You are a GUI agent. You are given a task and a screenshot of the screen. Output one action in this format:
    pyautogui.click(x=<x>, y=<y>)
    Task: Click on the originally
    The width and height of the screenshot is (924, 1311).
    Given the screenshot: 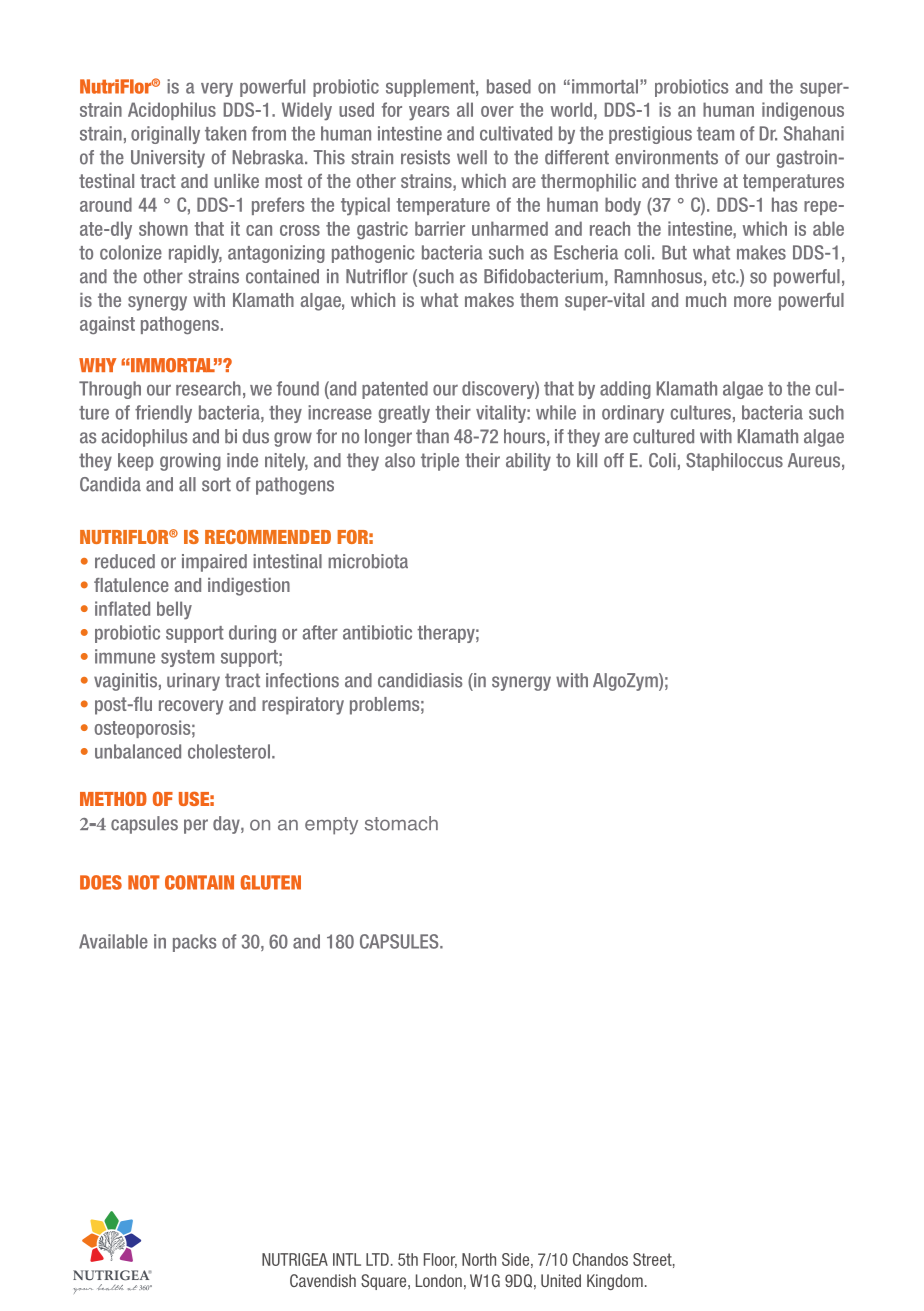 What is the action you would take?
    pyautogui.click(x=165, y=135)
